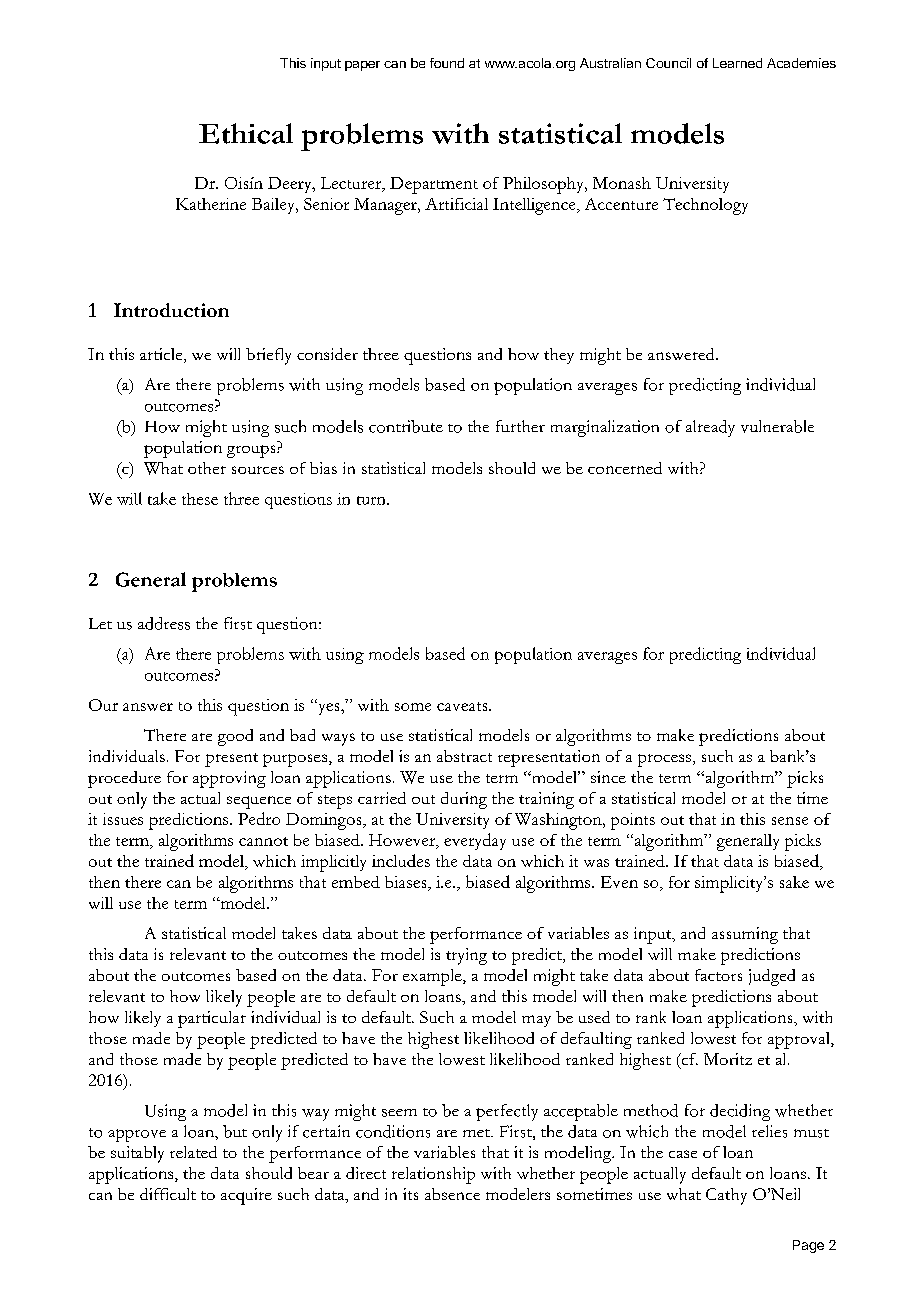  What do you see at coordinates (406, 426) in the document?
I see `contribute` at bounding box center [406, 426].
